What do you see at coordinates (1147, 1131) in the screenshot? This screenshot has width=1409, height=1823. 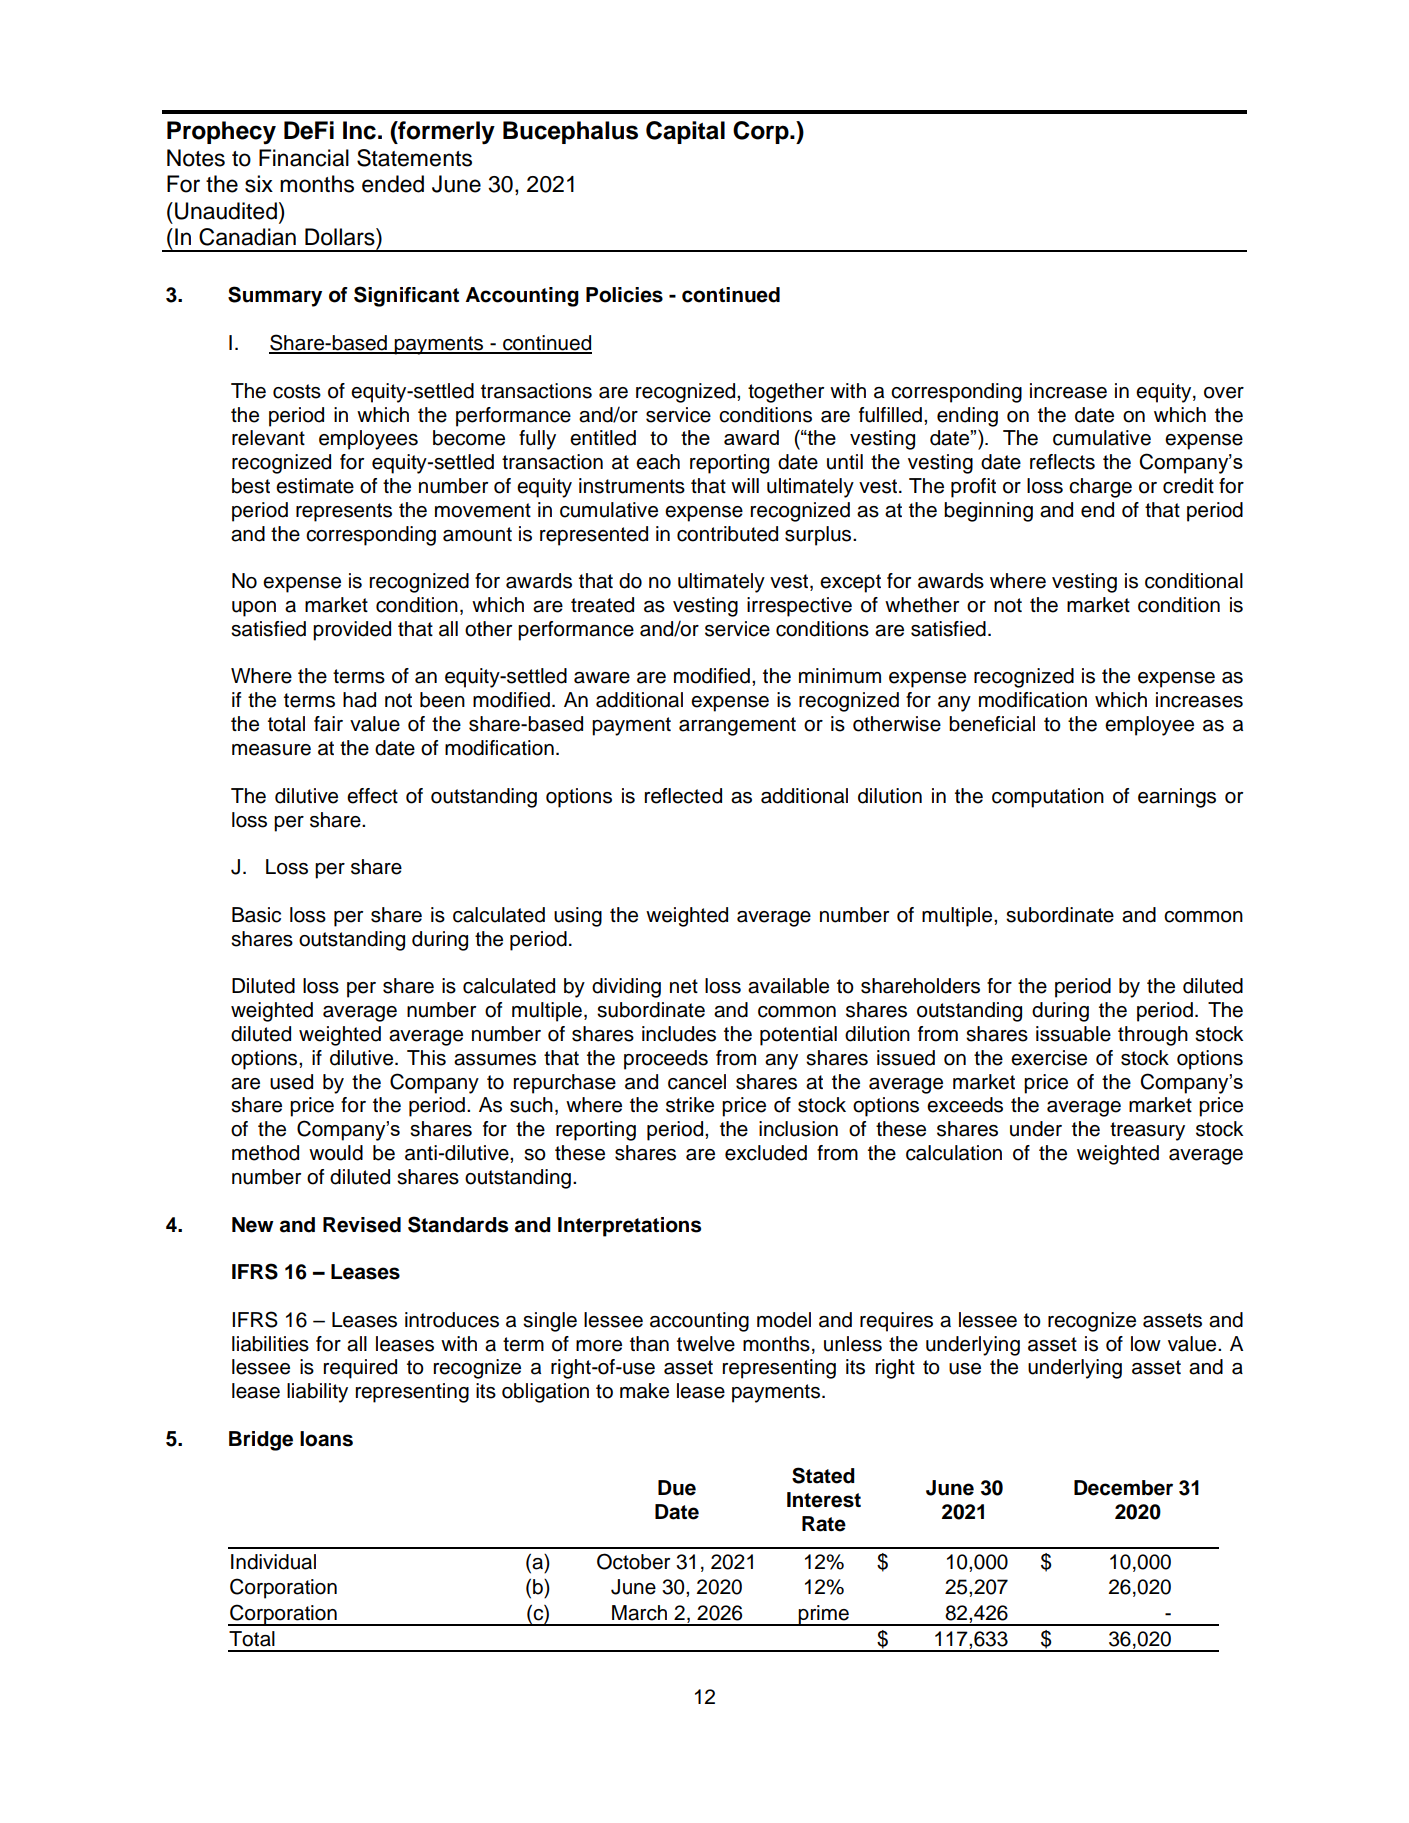 I see `treasury` at bounding box center [1147, 1131].
